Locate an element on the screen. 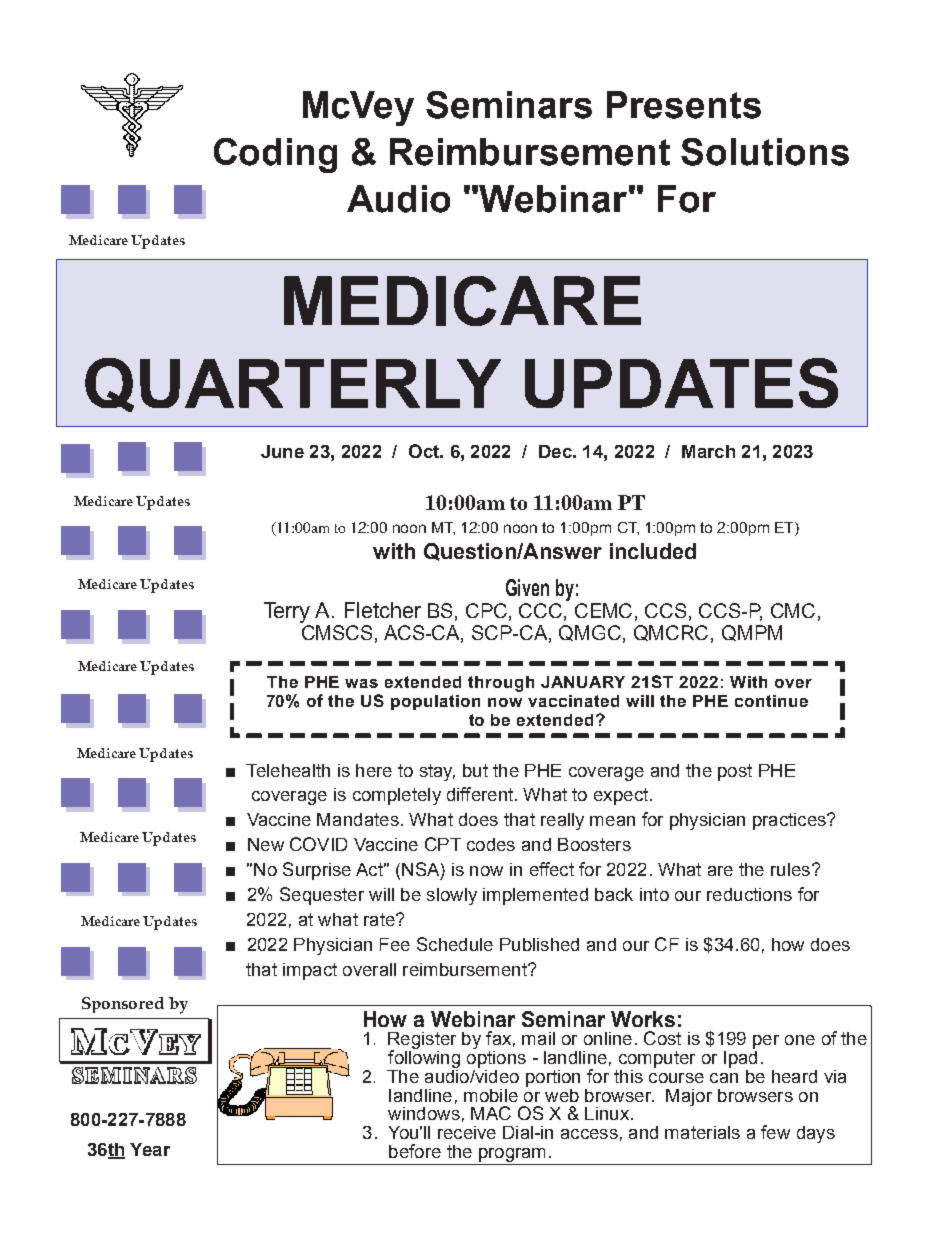 This screenshot has width=952, height=1233. March is located at coordinates (708, 451).
